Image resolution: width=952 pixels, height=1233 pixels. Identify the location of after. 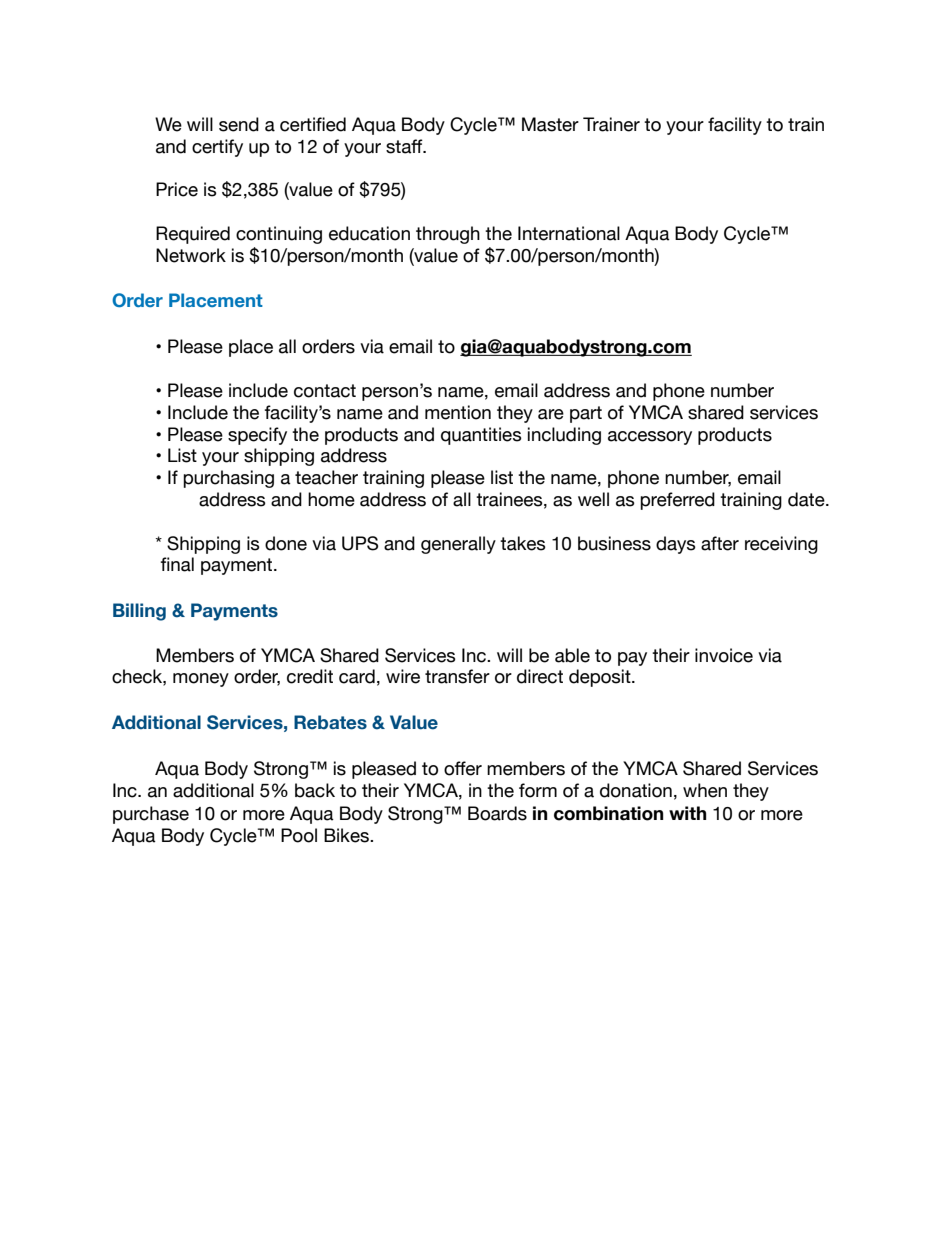
(720, 543).
